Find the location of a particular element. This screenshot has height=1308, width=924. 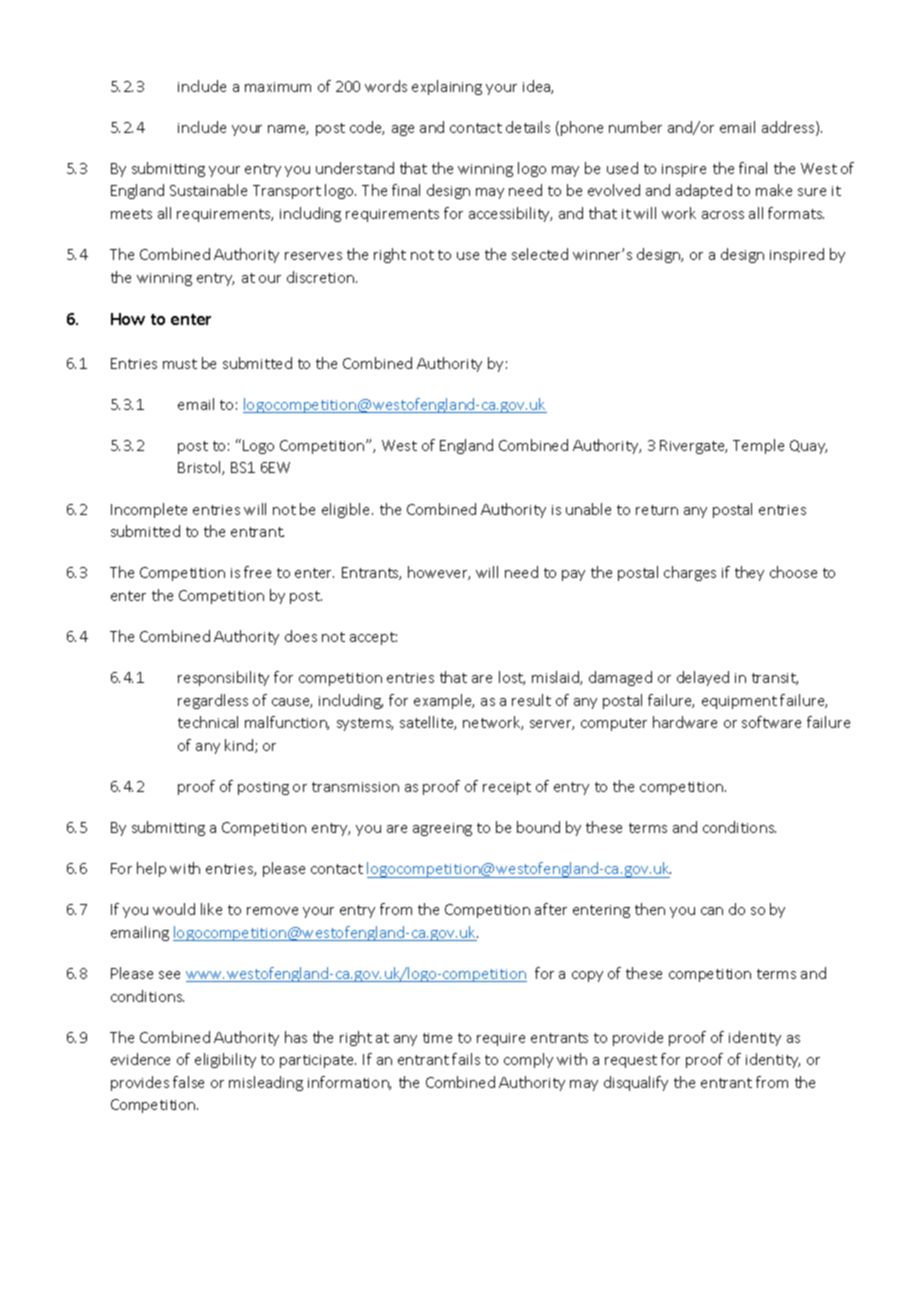

however is located at coordinates (439, 573).
